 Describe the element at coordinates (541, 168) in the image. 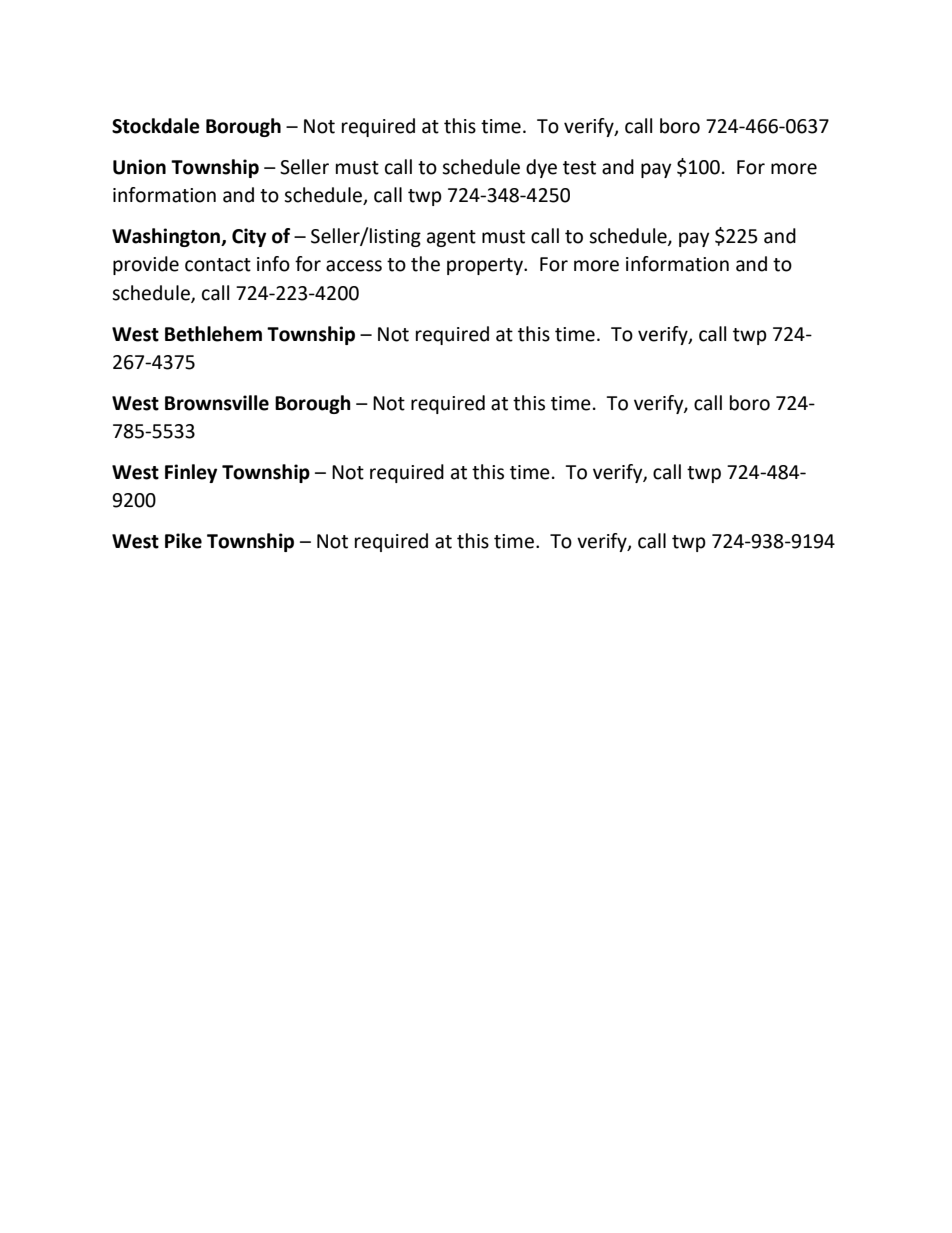

I see `dye` at that location.
